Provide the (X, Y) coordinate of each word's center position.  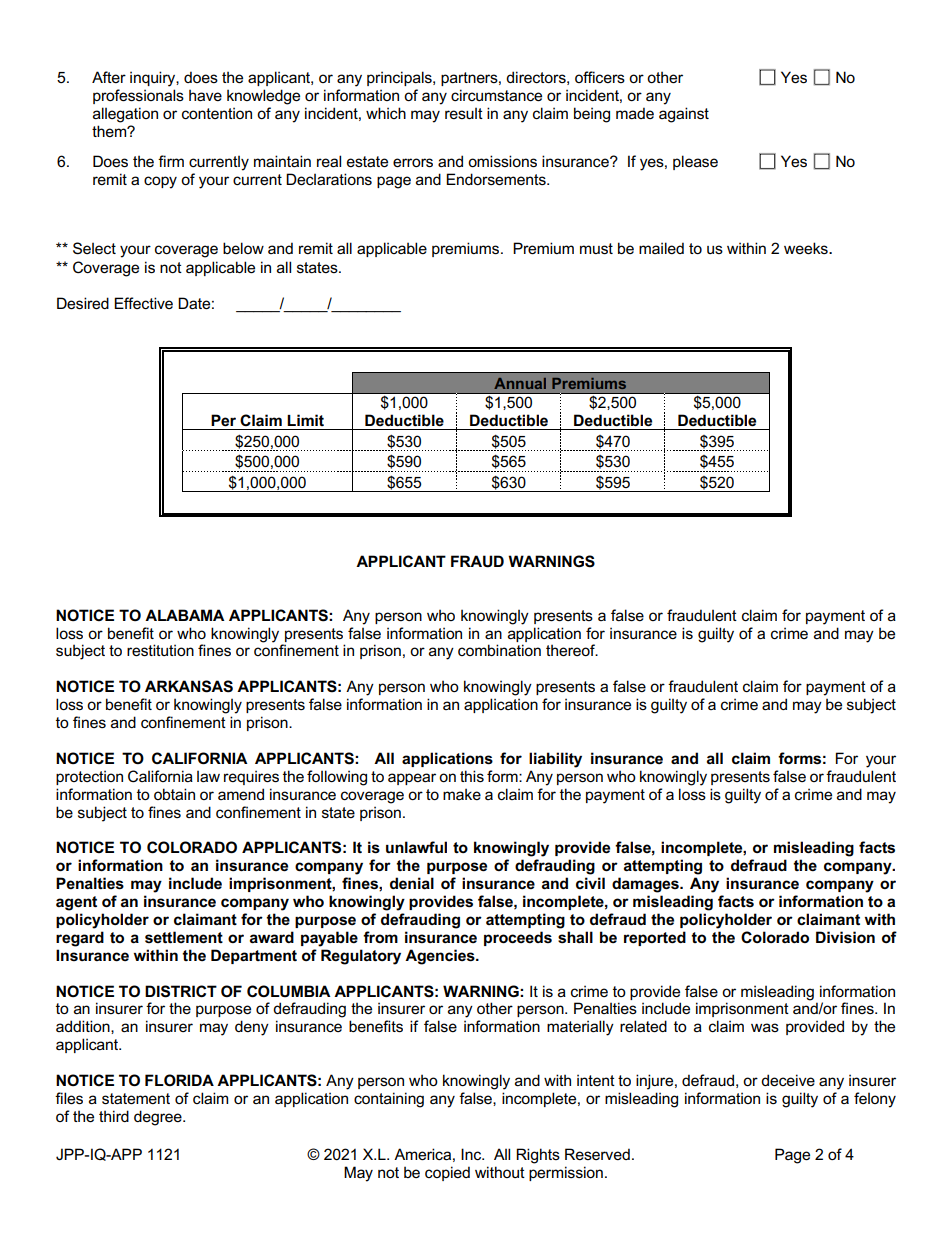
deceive (788, 1080)
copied (447, 1173)
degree (159, 1118)
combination (499, 650)
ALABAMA (185, 615)
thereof (572, 650)
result (464, 113)
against (684, 115)
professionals (138, 96)
